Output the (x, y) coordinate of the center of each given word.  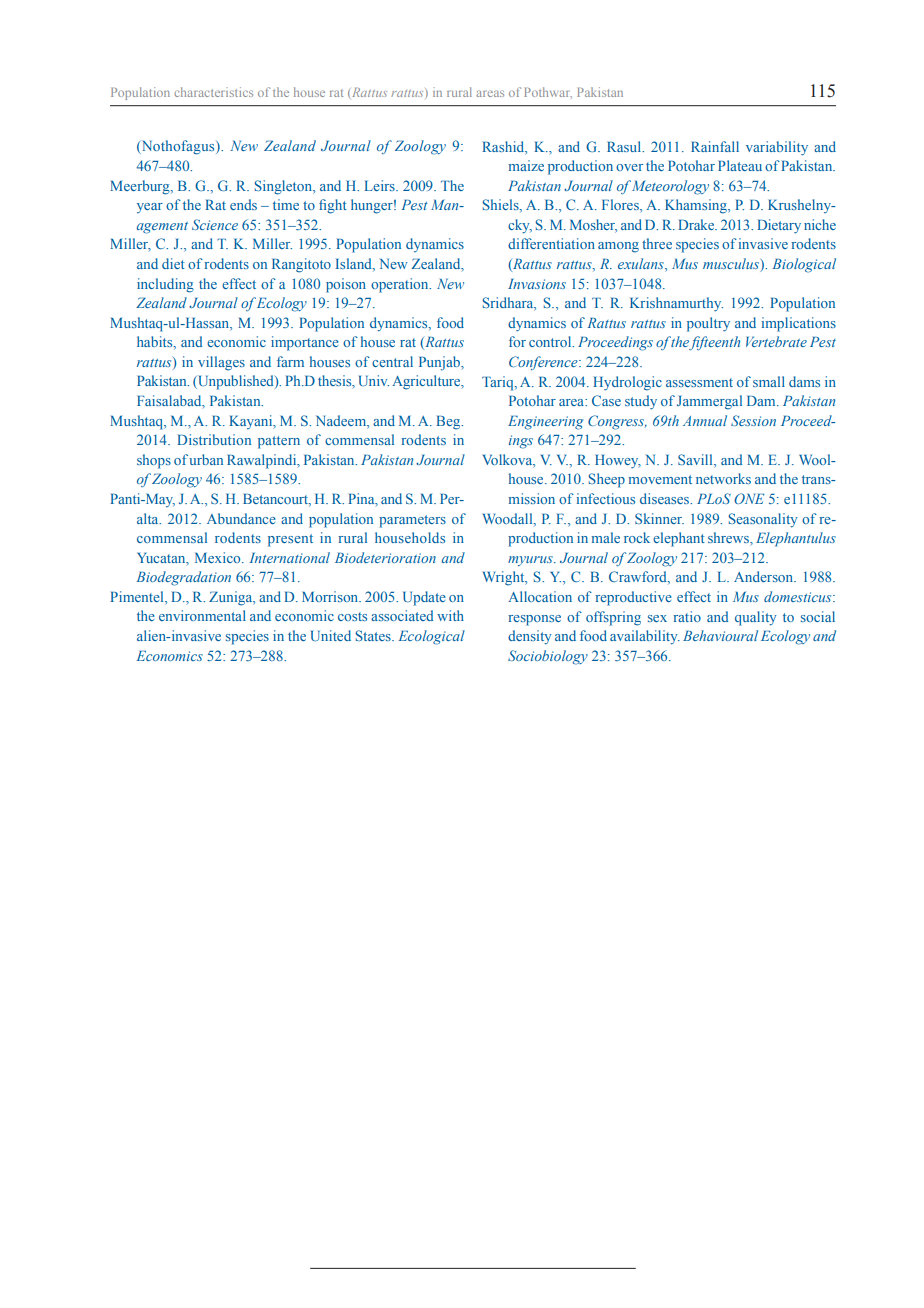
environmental (202, 615)
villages (221, 363)
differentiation (551, 243)
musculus (732, 265)
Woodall (509, 519)
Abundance (241, 518)
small (769, 381)
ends (243, 204)
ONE (749, 498)
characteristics (213, 92)
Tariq (499, 383)
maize (526, 165)
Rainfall (715, 146)
